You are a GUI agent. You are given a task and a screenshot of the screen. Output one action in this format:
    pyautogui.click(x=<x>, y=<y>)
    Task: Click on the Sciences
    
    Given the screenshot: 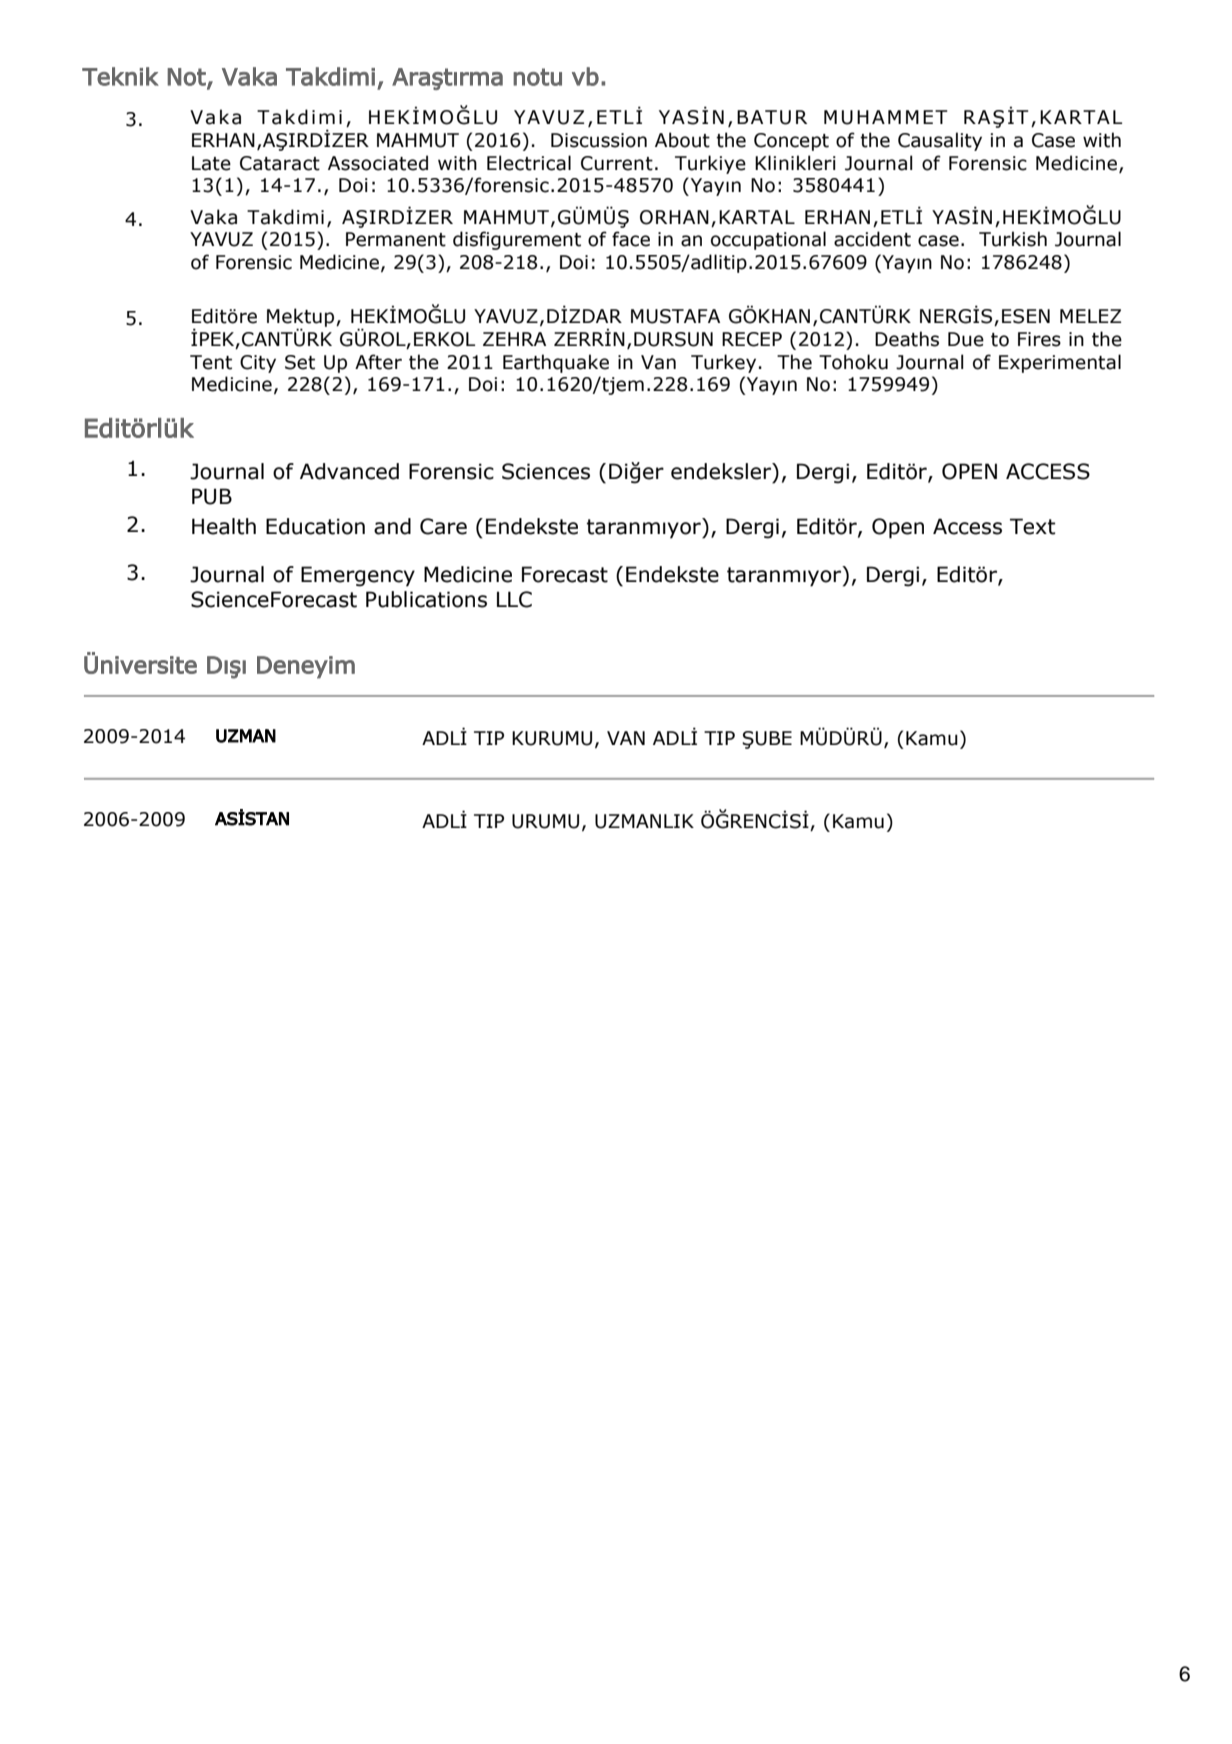 What is the action you would take?
    pyautogui.click(x=546, y=471)
